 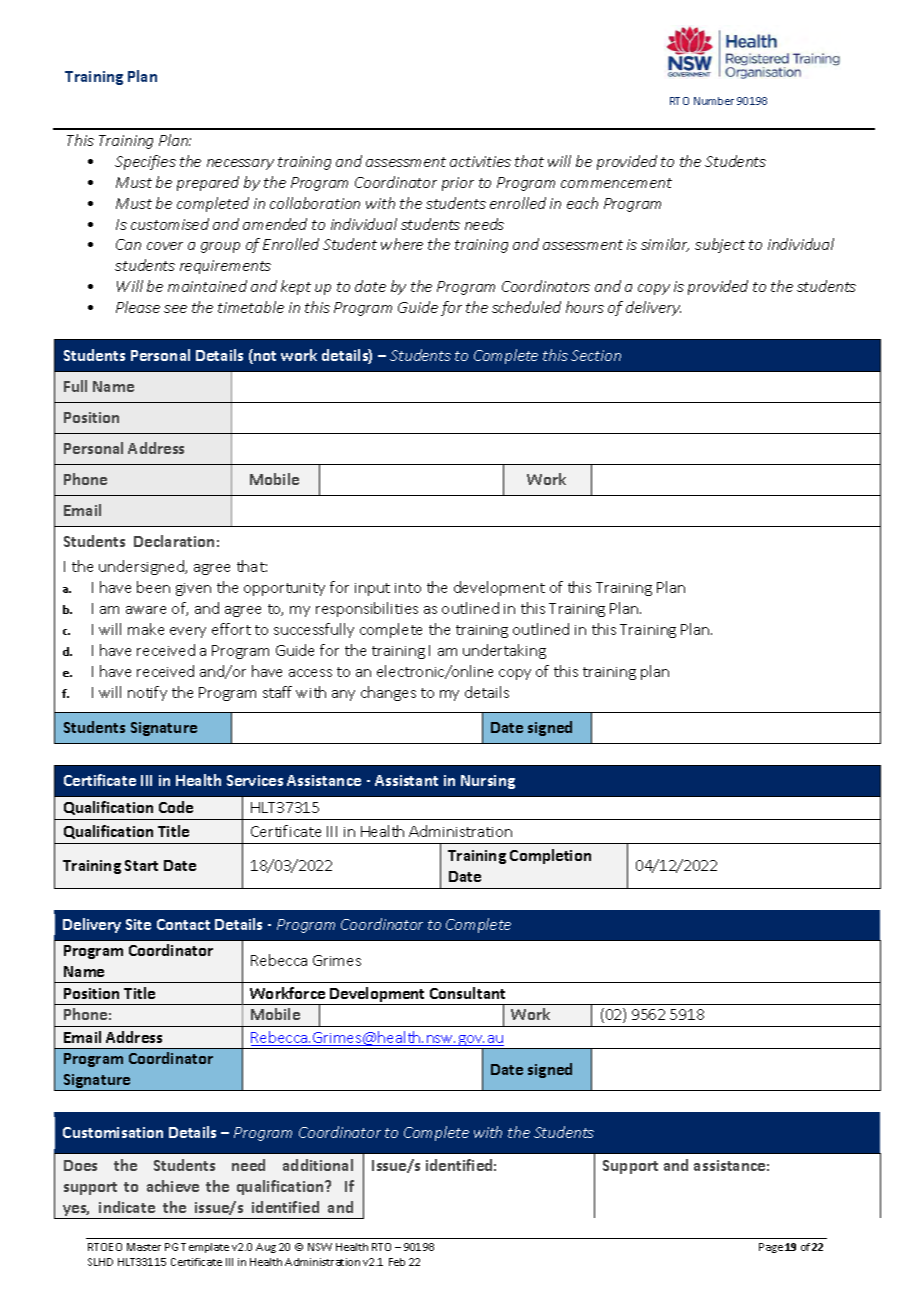 What do you see at coordinates (153, 587) in the screenshot?
I see `been` at bounding box center [153, 587].
